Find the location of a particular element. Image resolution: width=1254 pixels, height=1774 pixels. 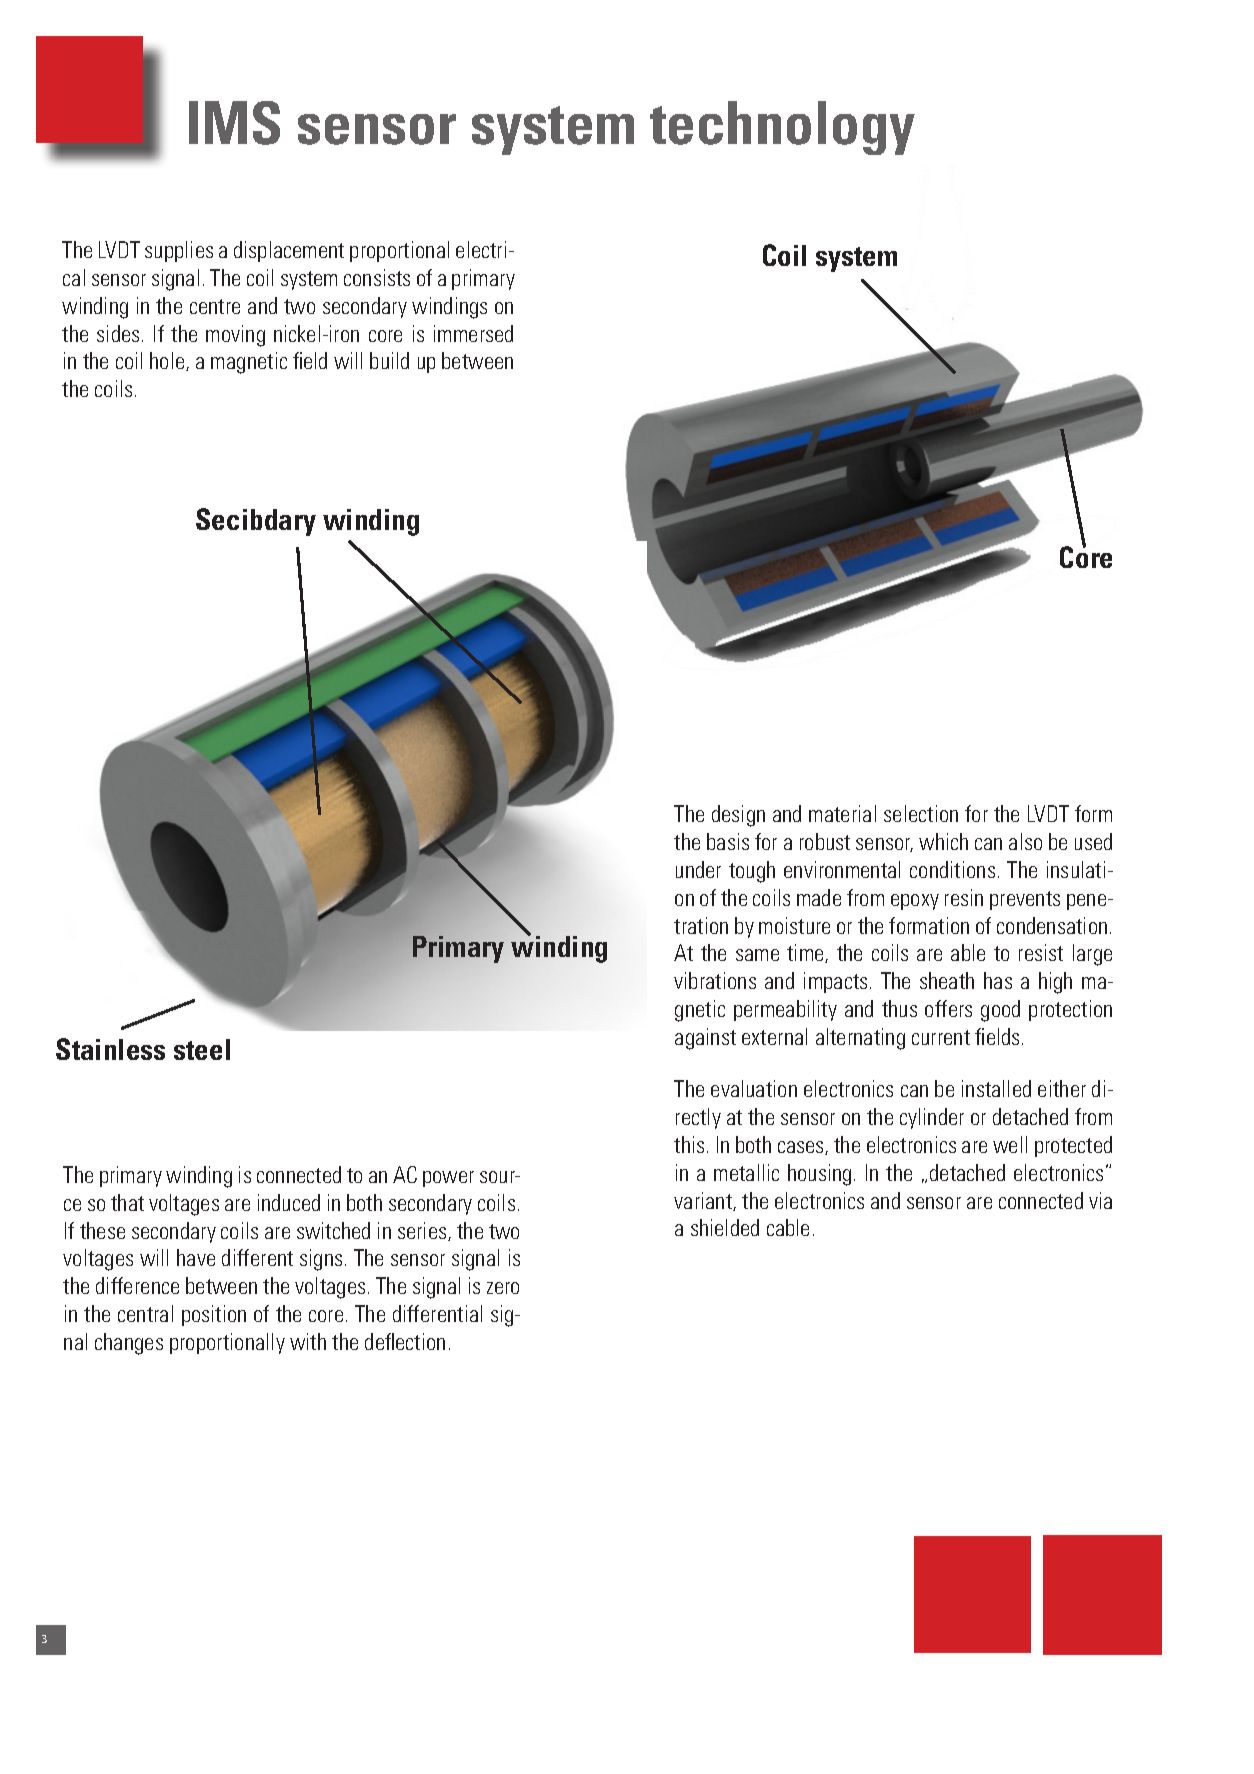

immersed is located at coordinates (473, 333).
